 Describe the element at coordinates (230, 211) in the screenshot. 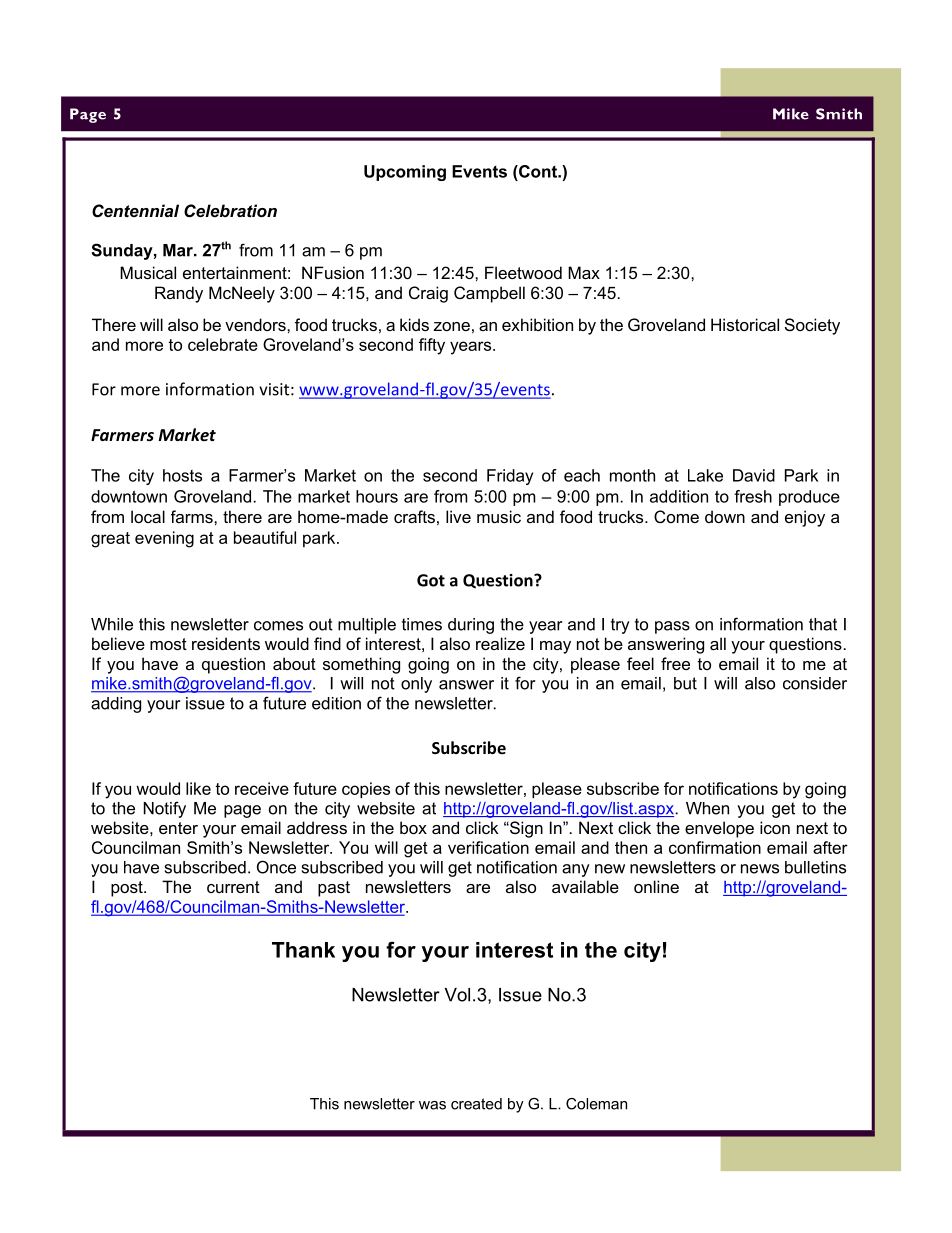

I see `Celebration` at that location.
